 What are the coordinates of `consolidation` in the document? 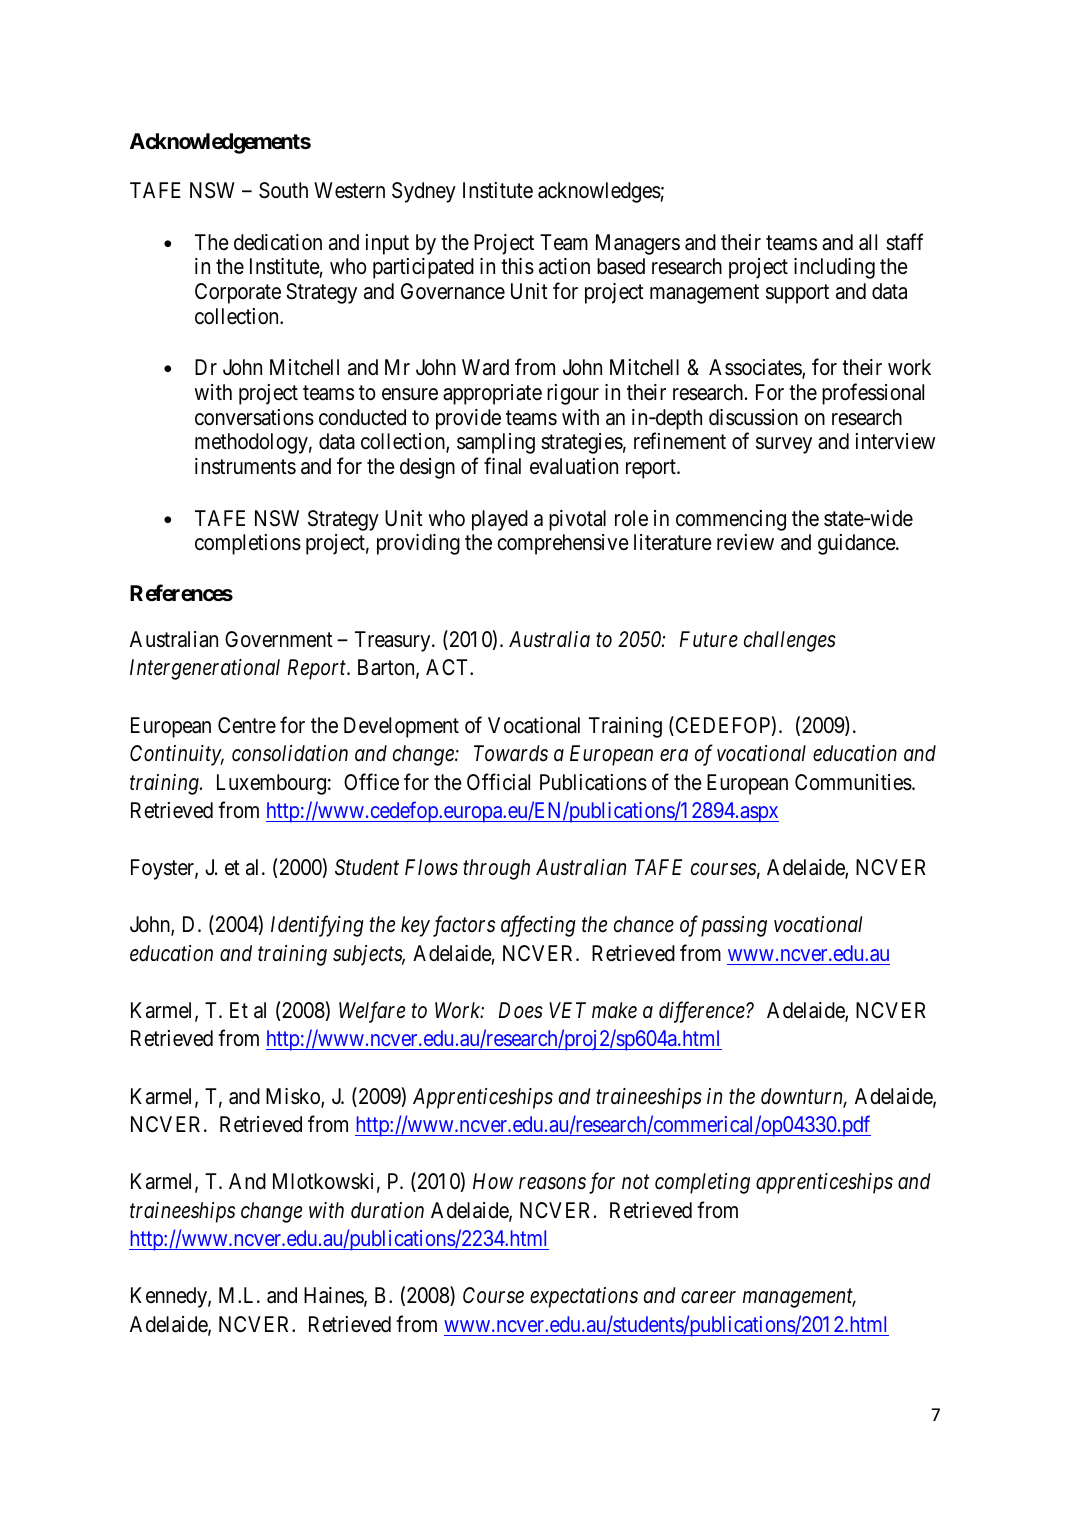 It's located at (290, 753).
